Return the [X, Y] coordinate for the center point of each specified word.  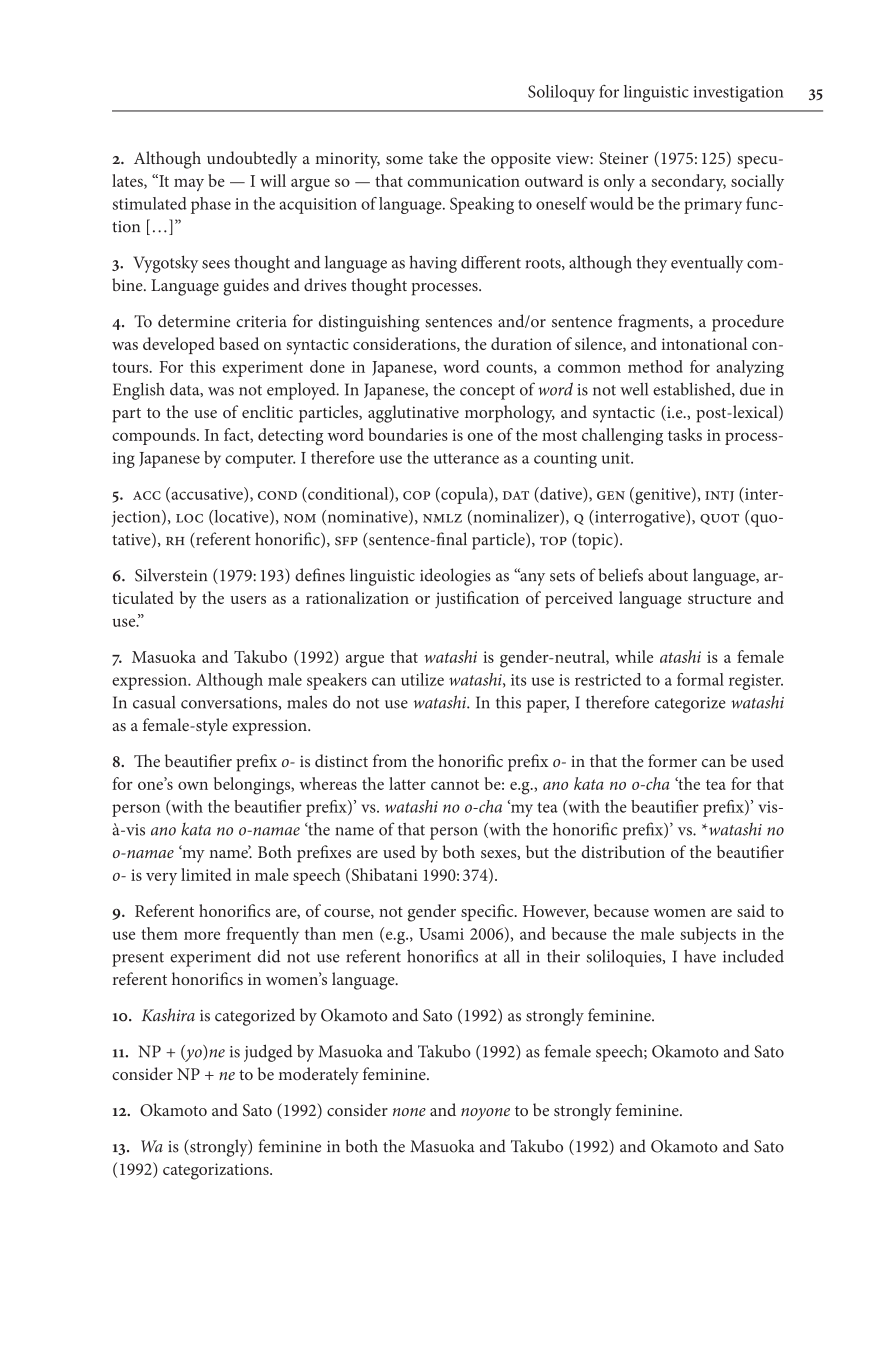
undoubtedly [252, 160]
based [239, 343]
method [655, 366]
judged [268, 1053]
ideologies [455, 577]
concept [487, 392]
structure [719, 599]
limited [206, 874]
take [443, 157]
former [672, 760]
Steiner [623, 158]
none [409, 1112]
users [248, 600]
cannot [455, 784]
